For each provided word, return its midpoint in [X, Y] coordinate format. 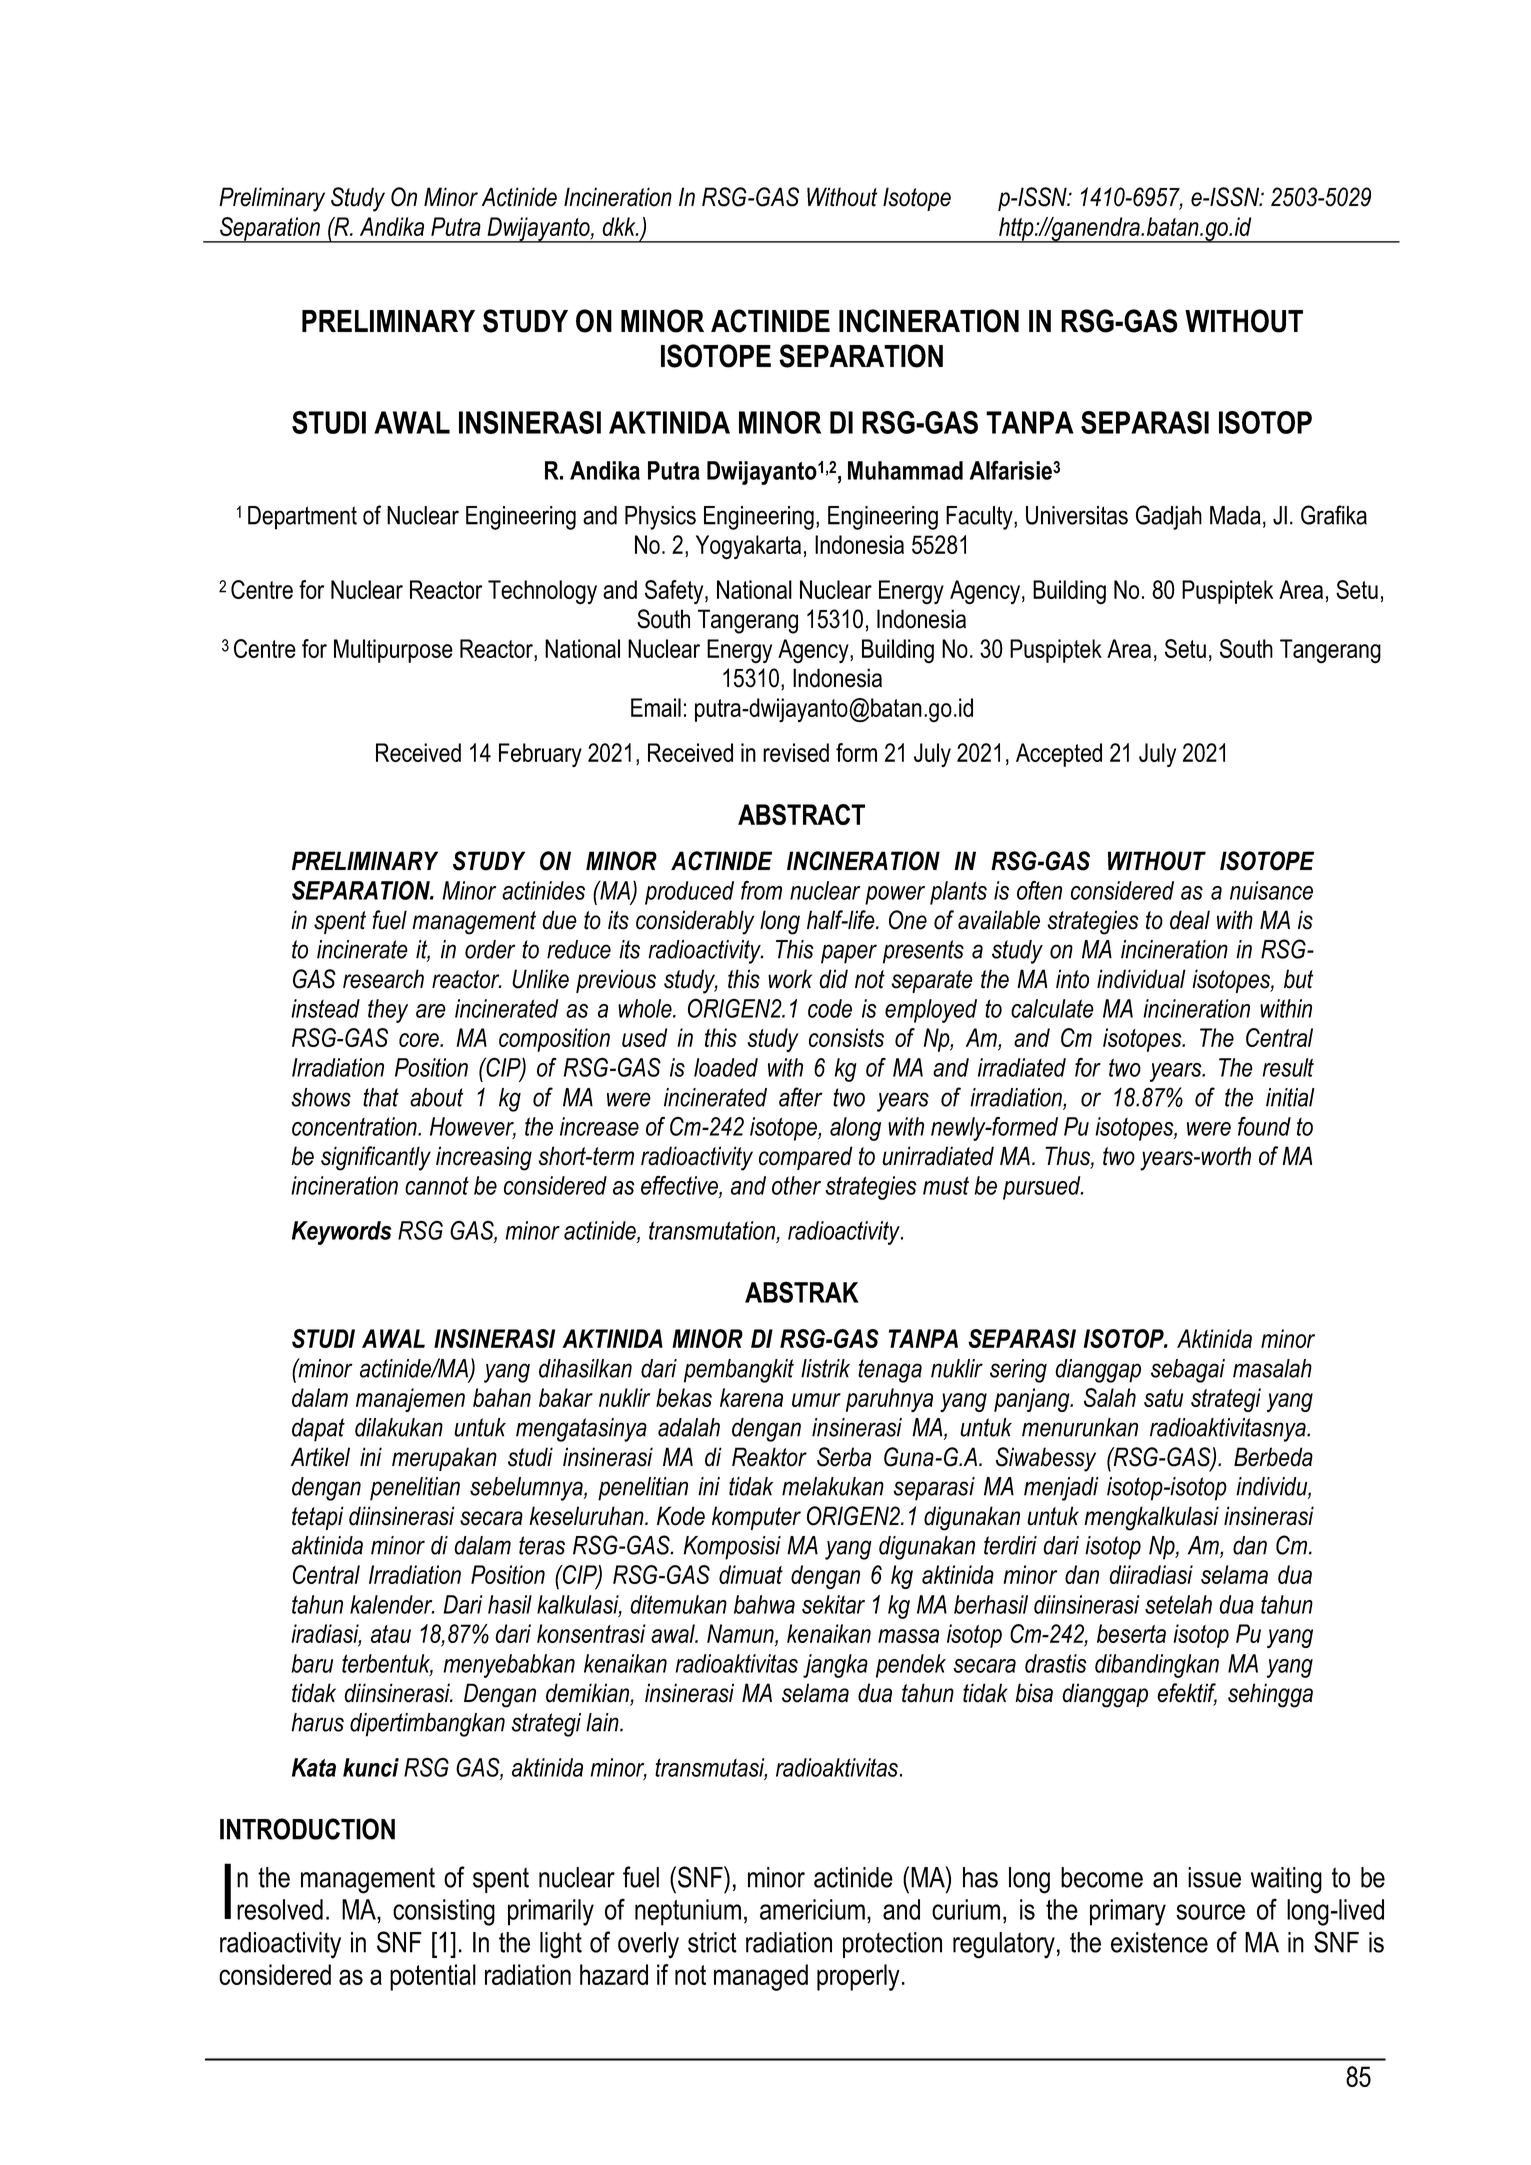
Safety [675, 592]
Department [302, 518]
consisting [444, 1912]
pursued [1043, 1188]
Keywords [341, 1233]
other [796, 1185]
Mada [1235, 515]
